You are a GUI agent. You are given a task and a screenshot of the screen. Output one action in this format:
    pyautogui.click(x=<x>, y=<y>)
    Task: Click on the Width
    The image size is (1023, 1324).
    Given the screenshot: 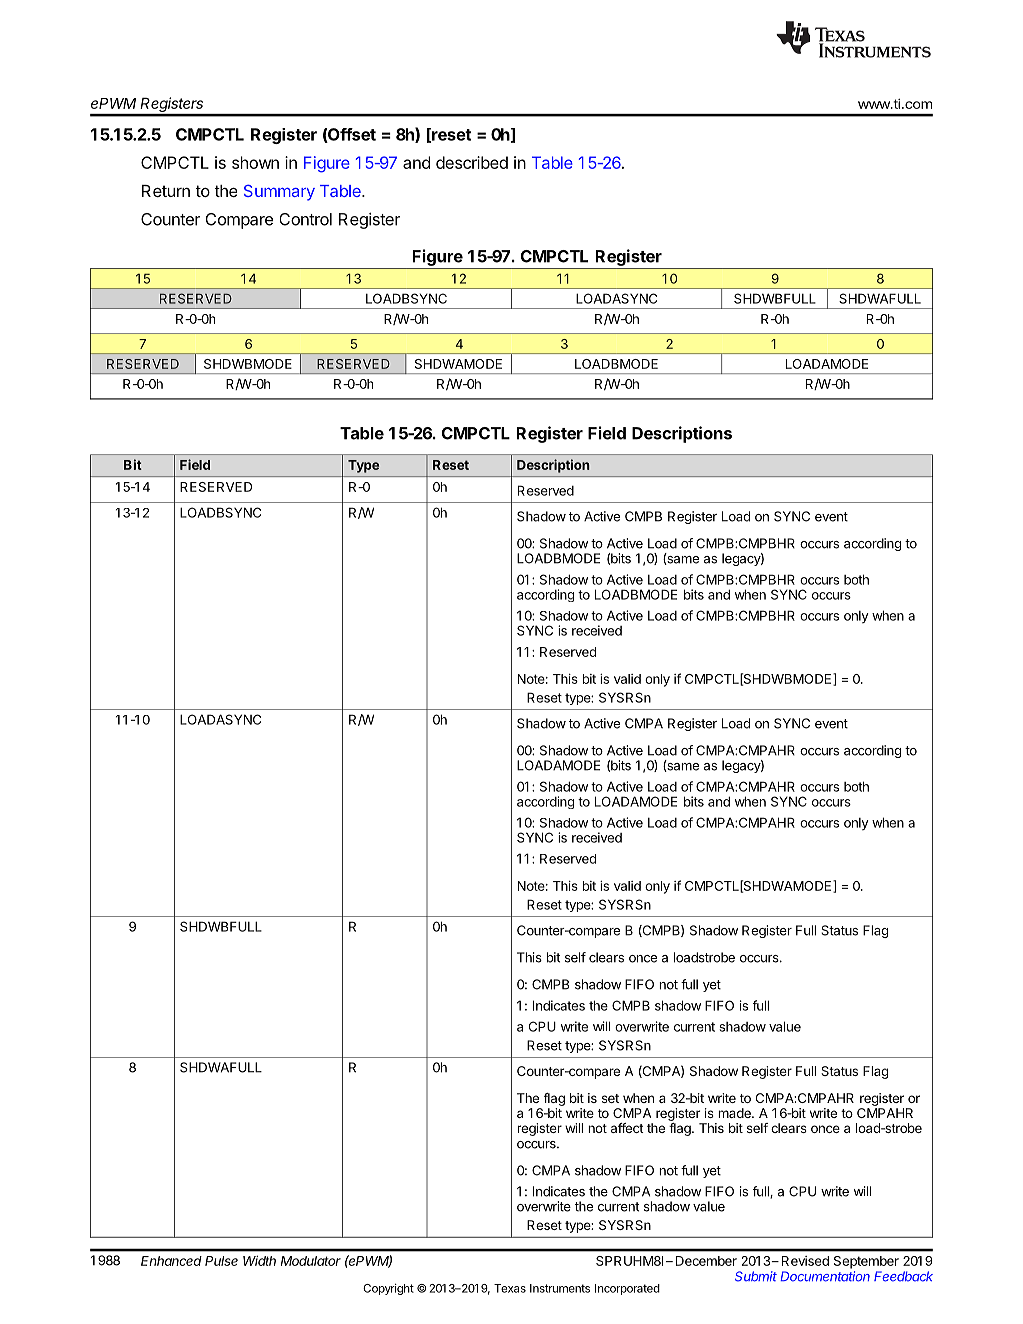 What is the action you would take?
    pyautogui.click(x=259, y=1260)
